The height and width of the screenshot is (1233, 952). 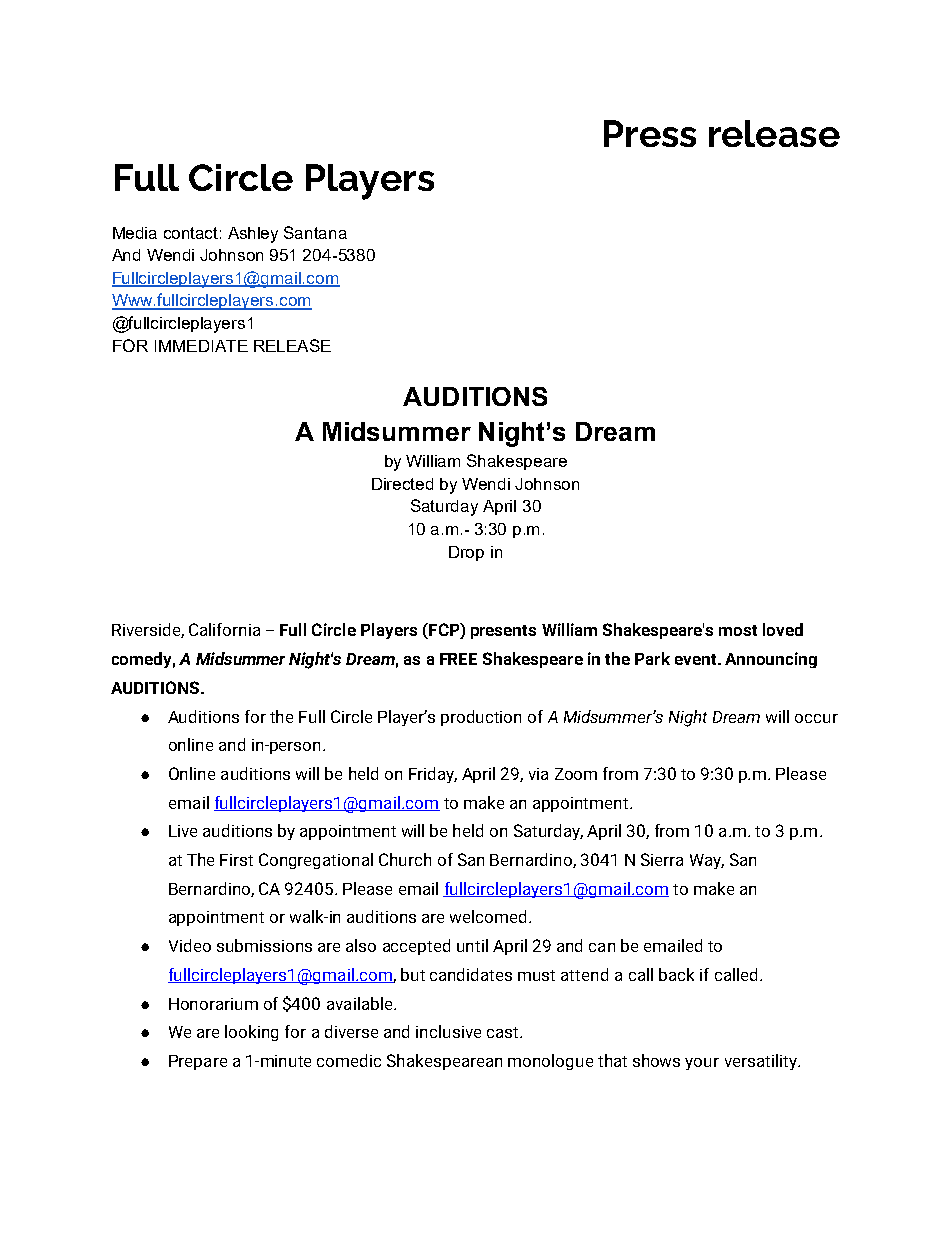 What do you see at coordinates (224, 629) in the screenshot?
I see `California` at bounding box center [224, 629].
